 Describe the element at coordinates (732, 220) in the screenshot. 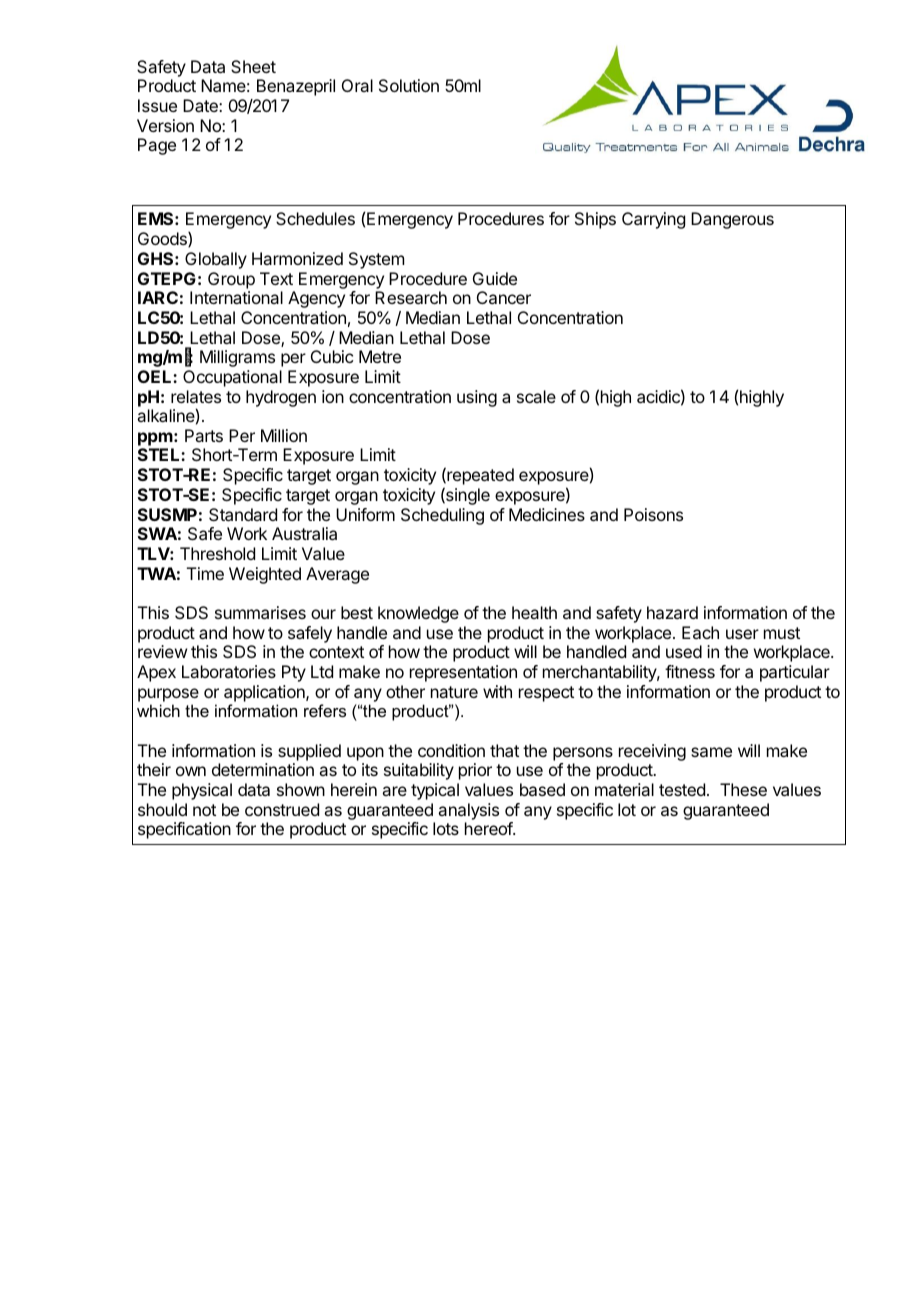

I see `Dangerous` at that location.
